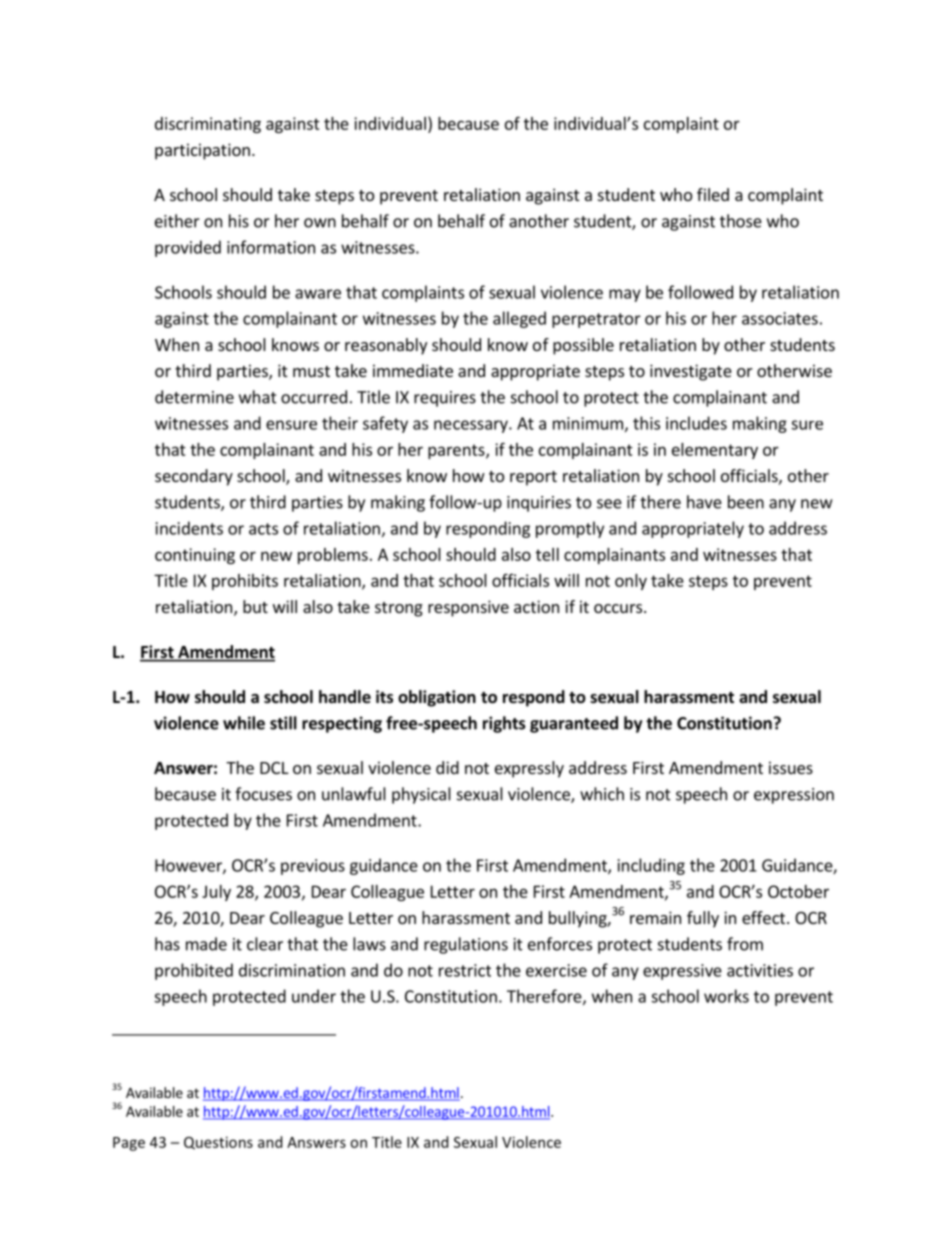 This image has width=952, height=1233. What do you see at coordinates (255, 606) in the image?
I see `but` at bounding box center [255, 606].
